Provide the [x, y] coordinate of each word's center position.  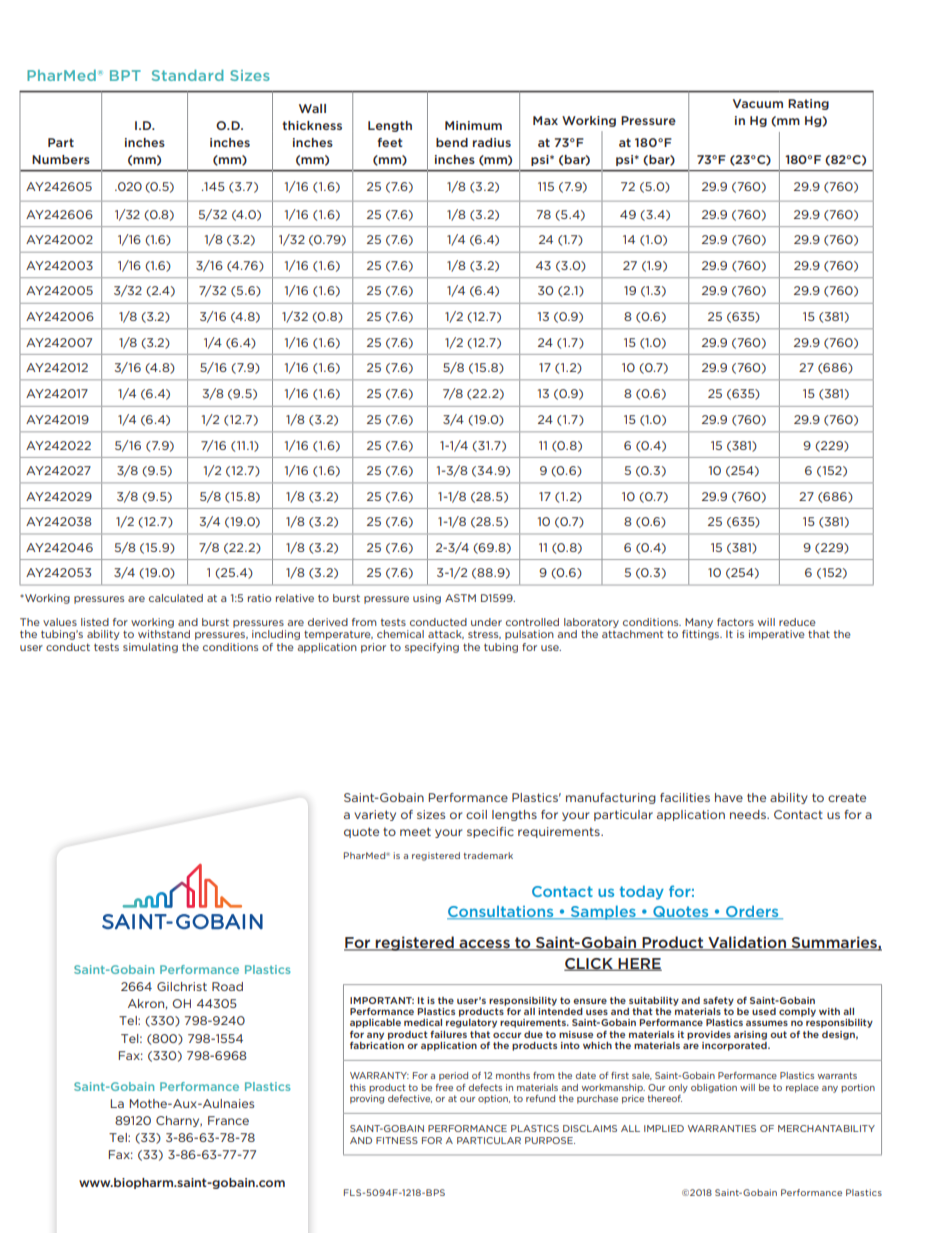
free [444, 1087]
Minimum [473, 125]
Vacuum [758, 103]
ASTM [460, 598]
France [228, 1120]
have [729, 797]
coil [476, 814]
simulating [150, 648]
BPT [125, 75]
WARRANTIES [722, 1128]
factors [735, 622]
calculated [176, 598]
